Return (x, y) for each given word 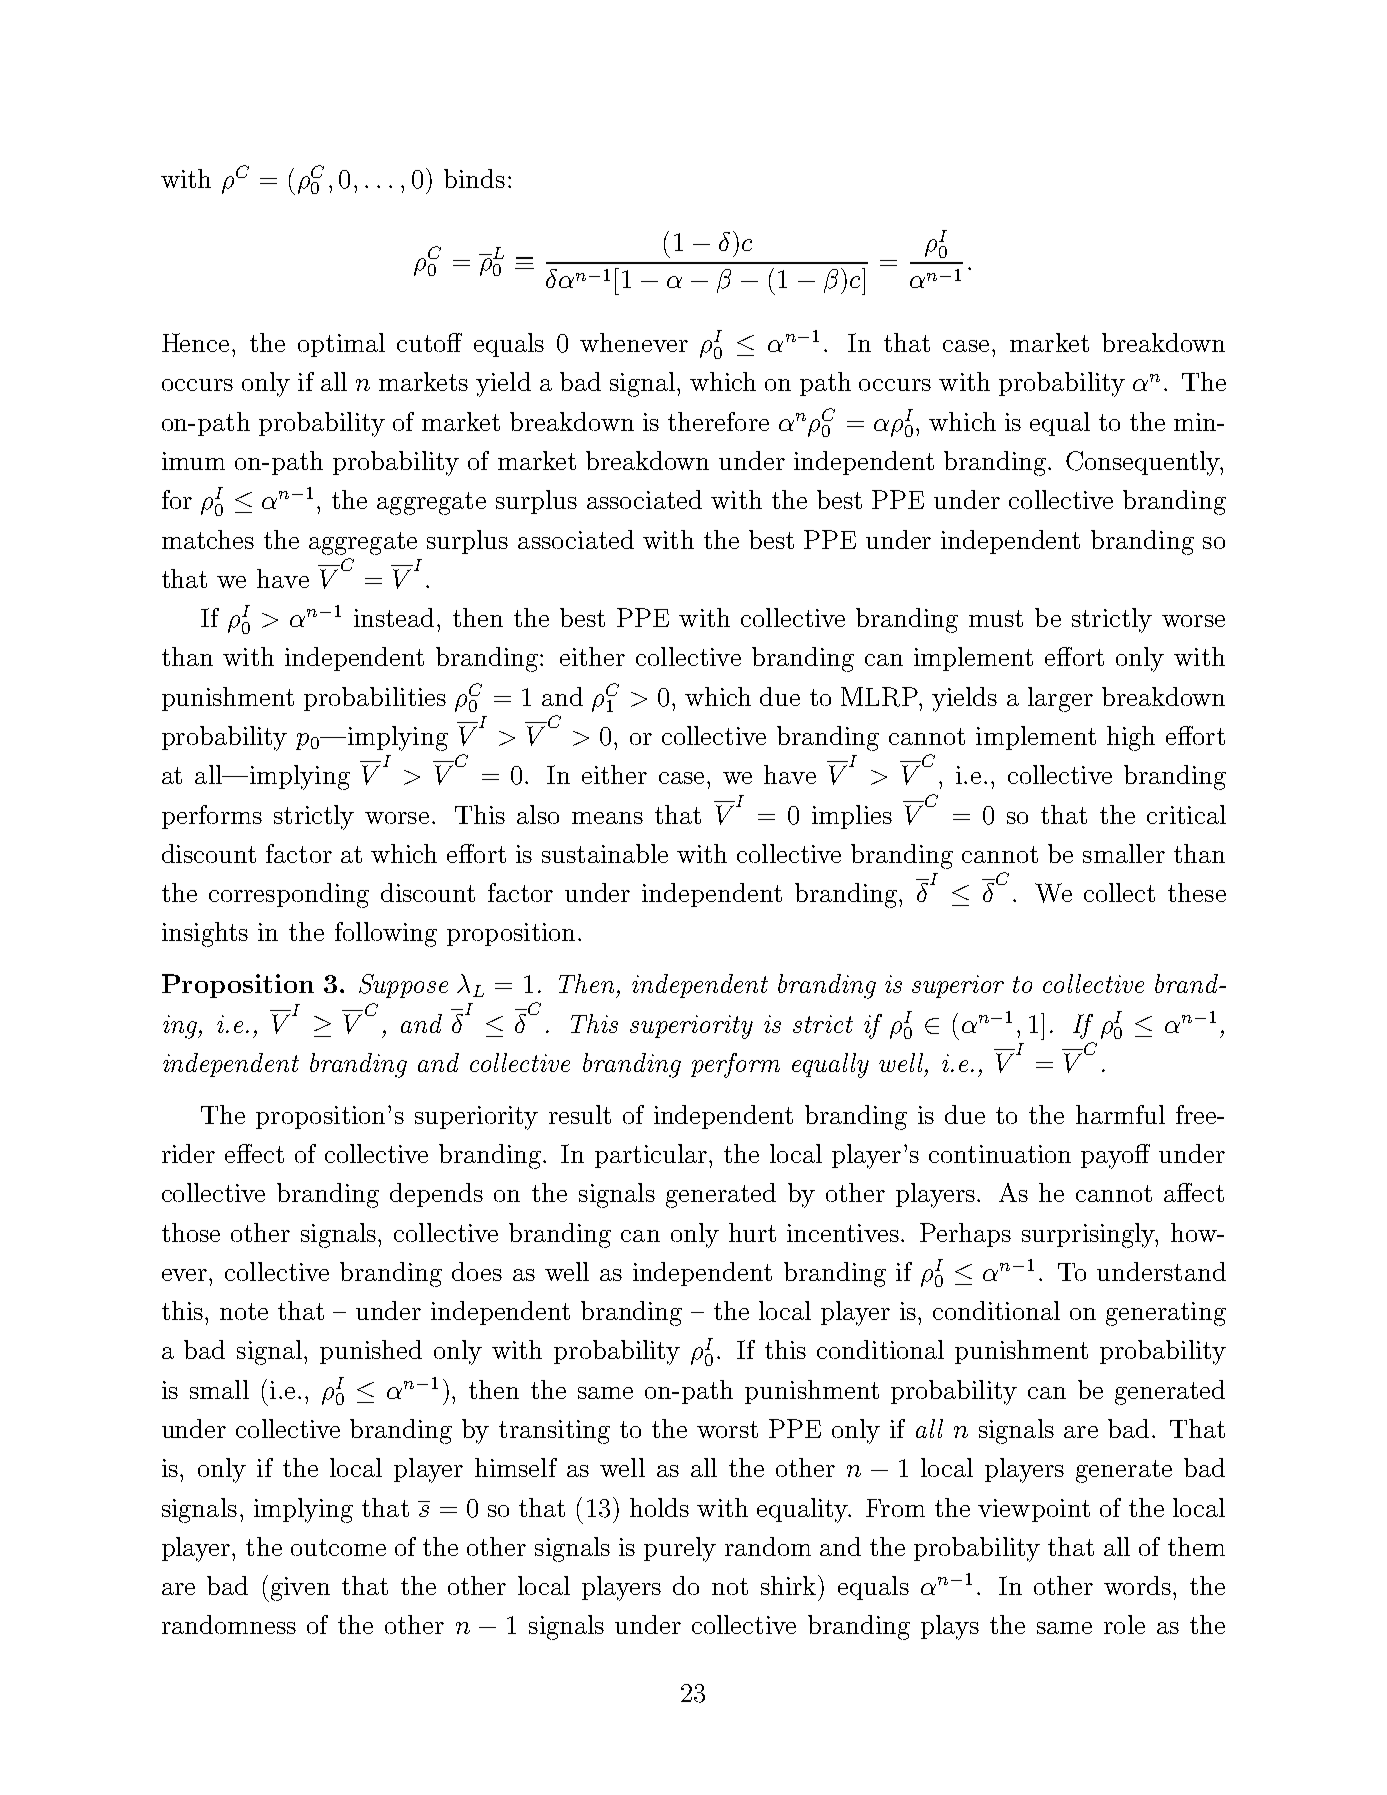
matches (208, 539)
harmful (1120, 1114)
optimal (341, 345)
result (580, 1114)
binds (474, 178)
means (607, 818)
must (996, 618)
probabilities (375, 699)
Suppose (403, 986)
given (299, 1589)
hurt (752, 1232)
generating (1166, 1314)
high (1131, 738)
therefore (718, 421)
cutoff (429, 342)
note (244, 1311)
